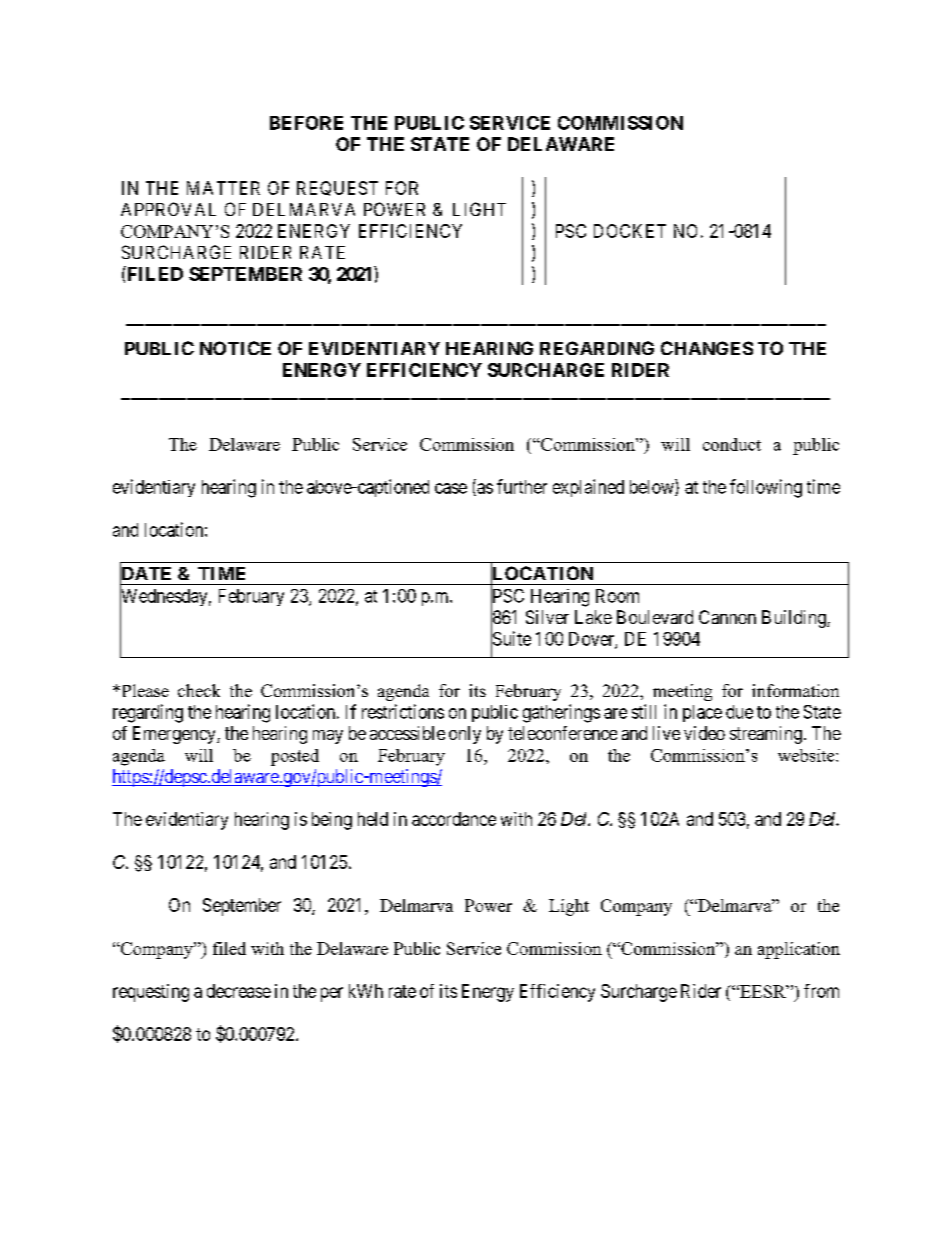 The height and width of the document is (1233, 952). I want to click on NOTICE, so click(235, 348).
